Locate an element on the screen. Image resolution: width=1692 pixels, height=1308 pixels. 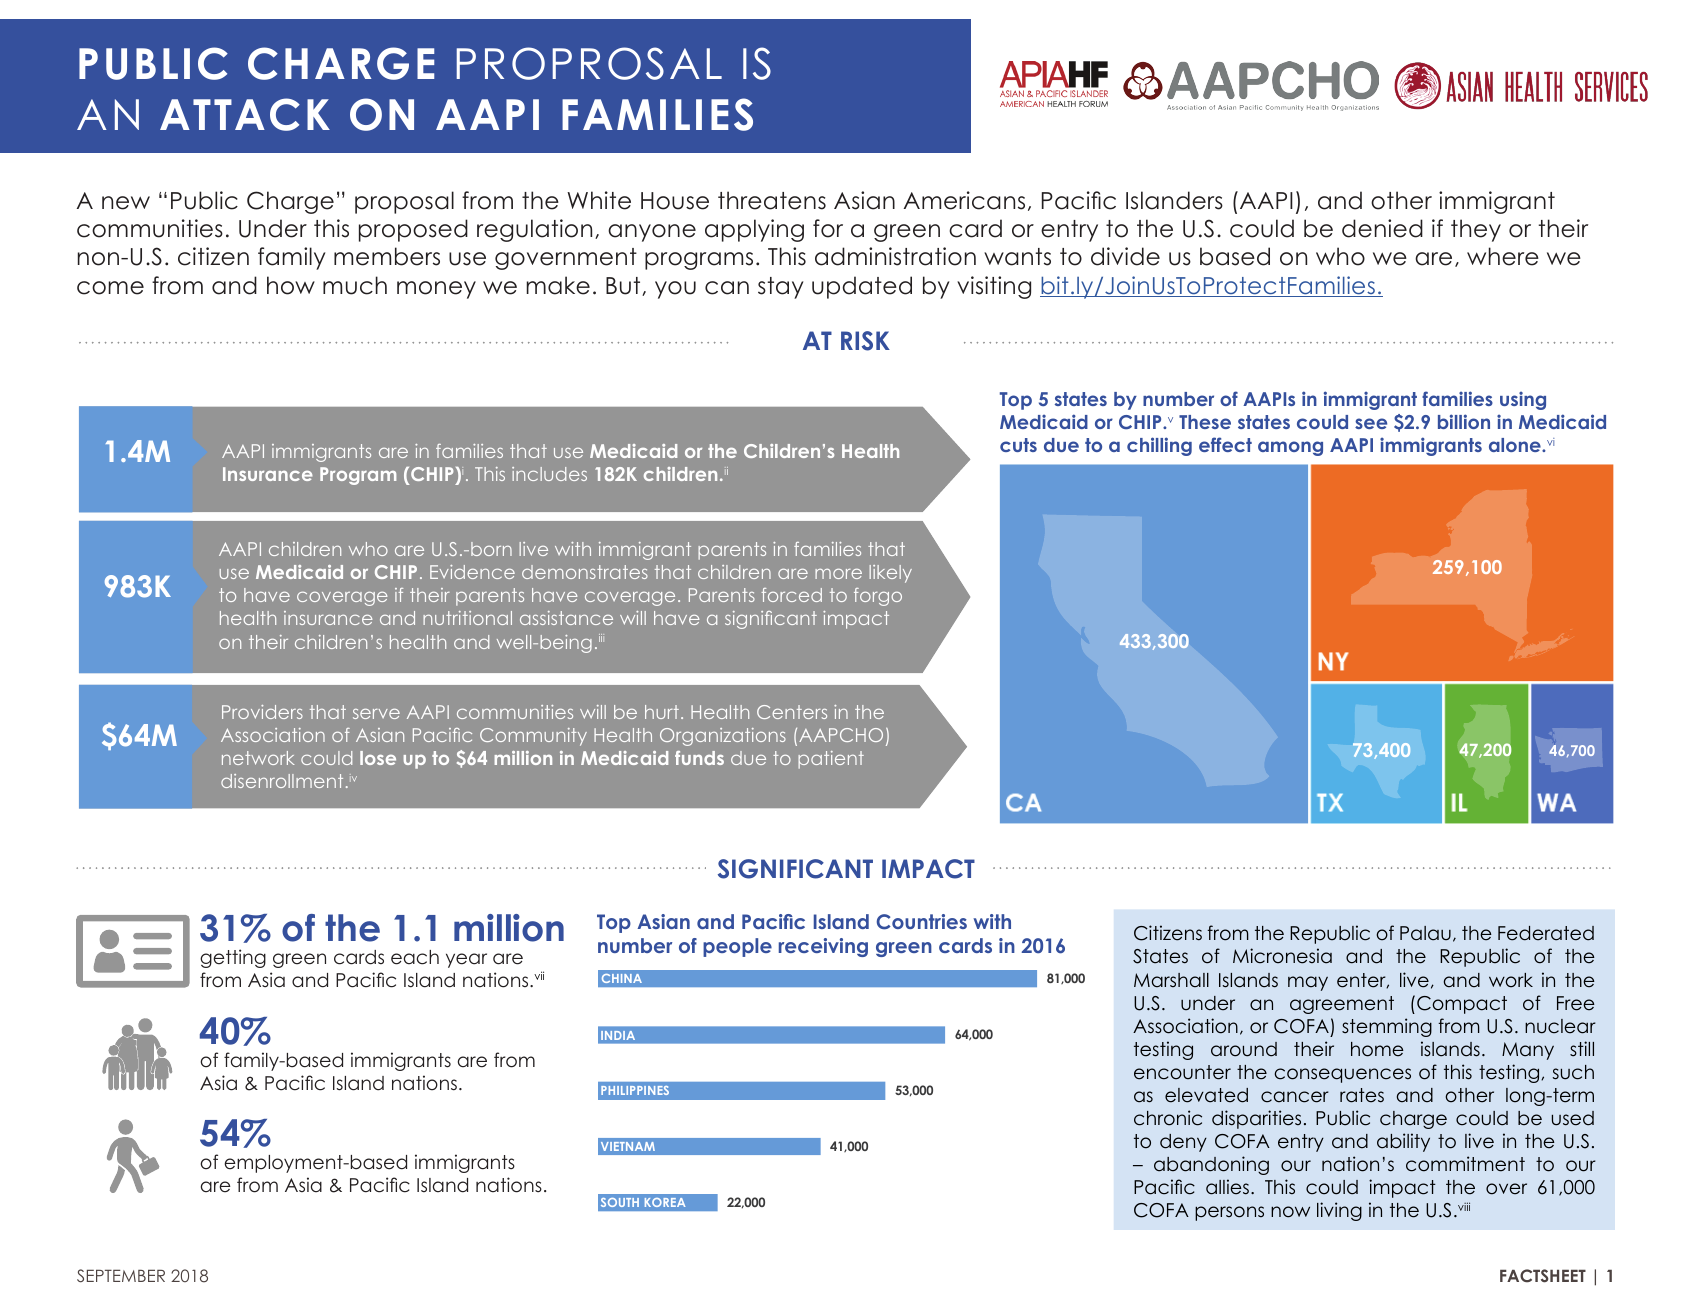
includes is located at coordinates (549, 474).
